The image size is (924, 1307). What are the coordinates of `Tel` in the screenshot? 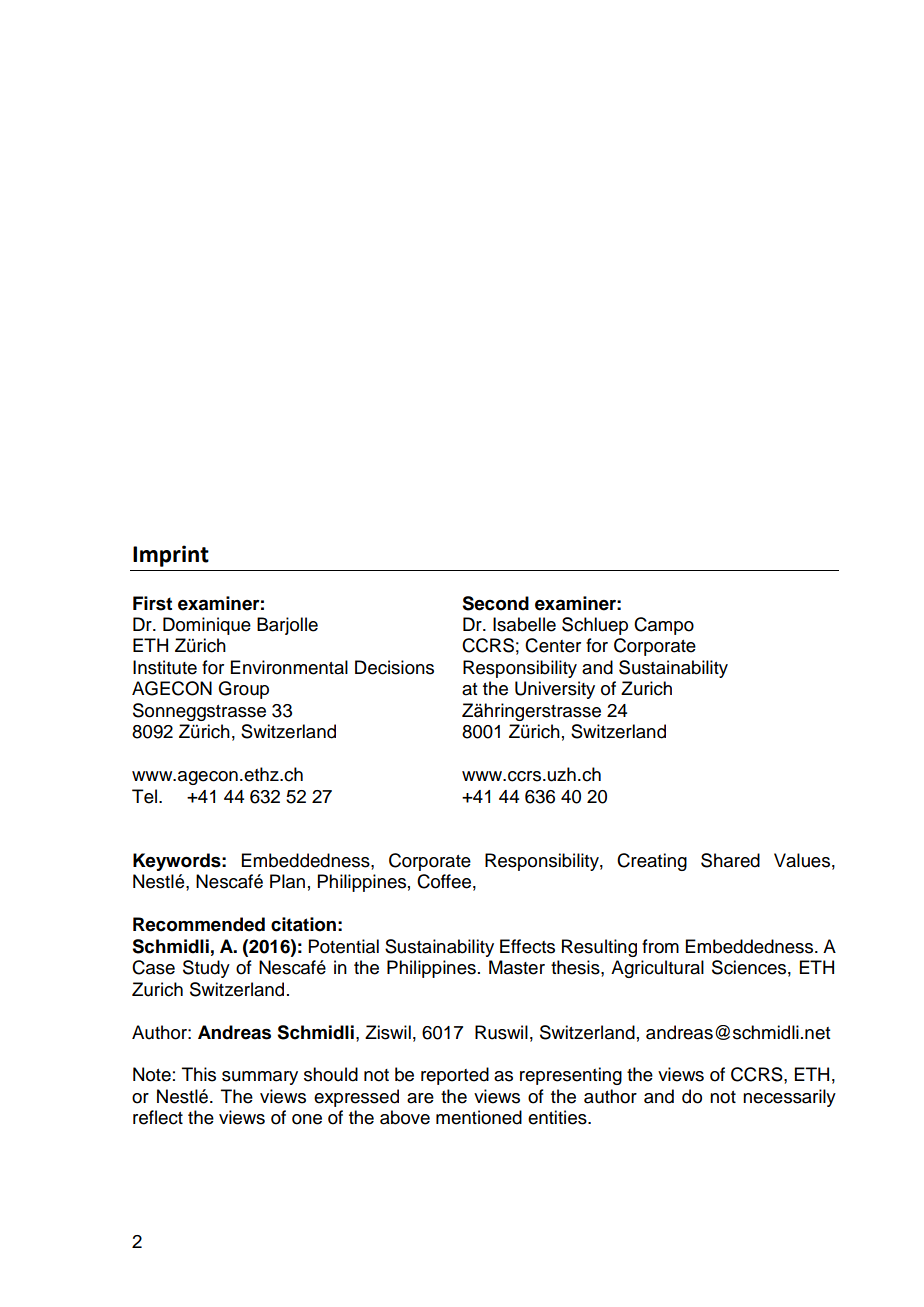 It's located at (144, 796).
